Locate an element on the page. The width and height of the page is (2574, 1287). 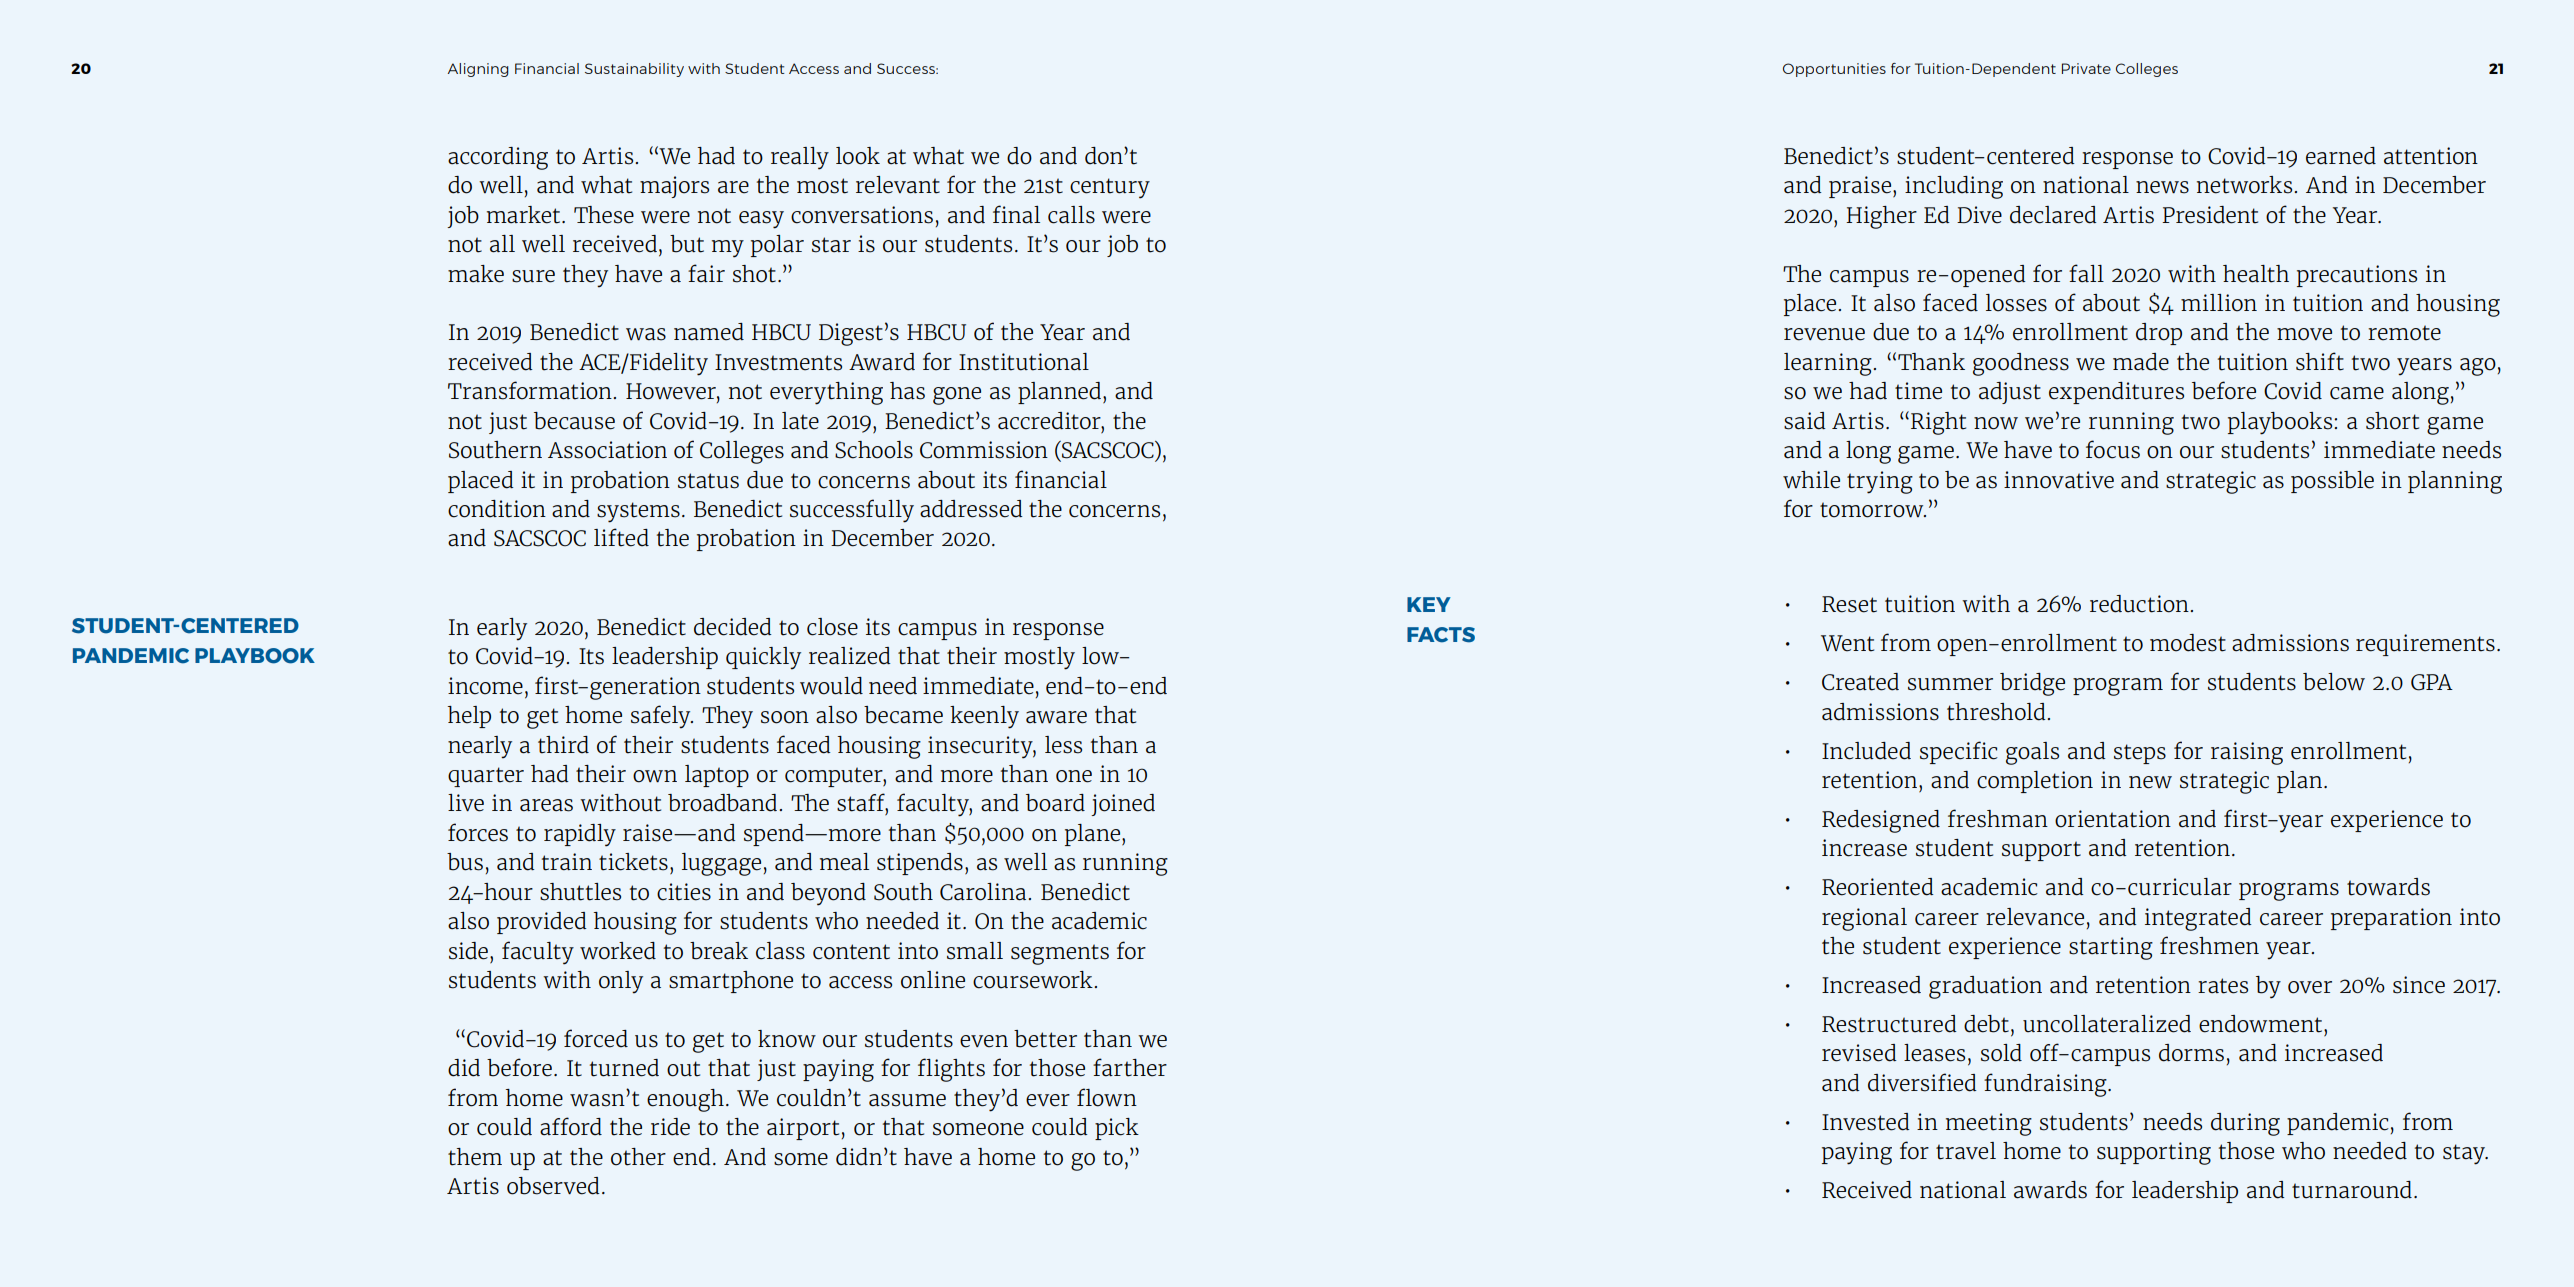
Sustainability is located at coordinates (634, 70).
